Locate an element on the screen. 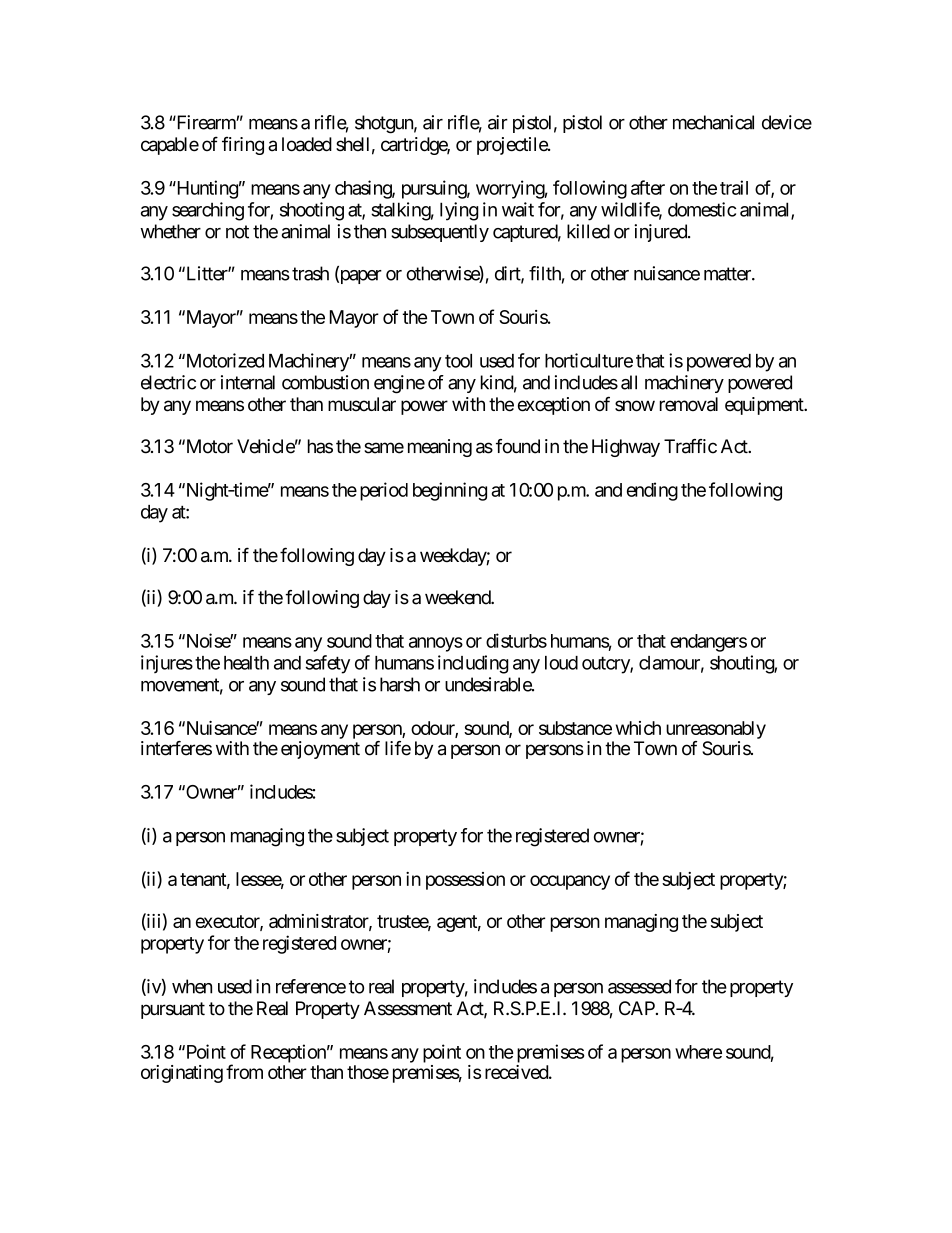  firing is located at coordinates (243, 145).
